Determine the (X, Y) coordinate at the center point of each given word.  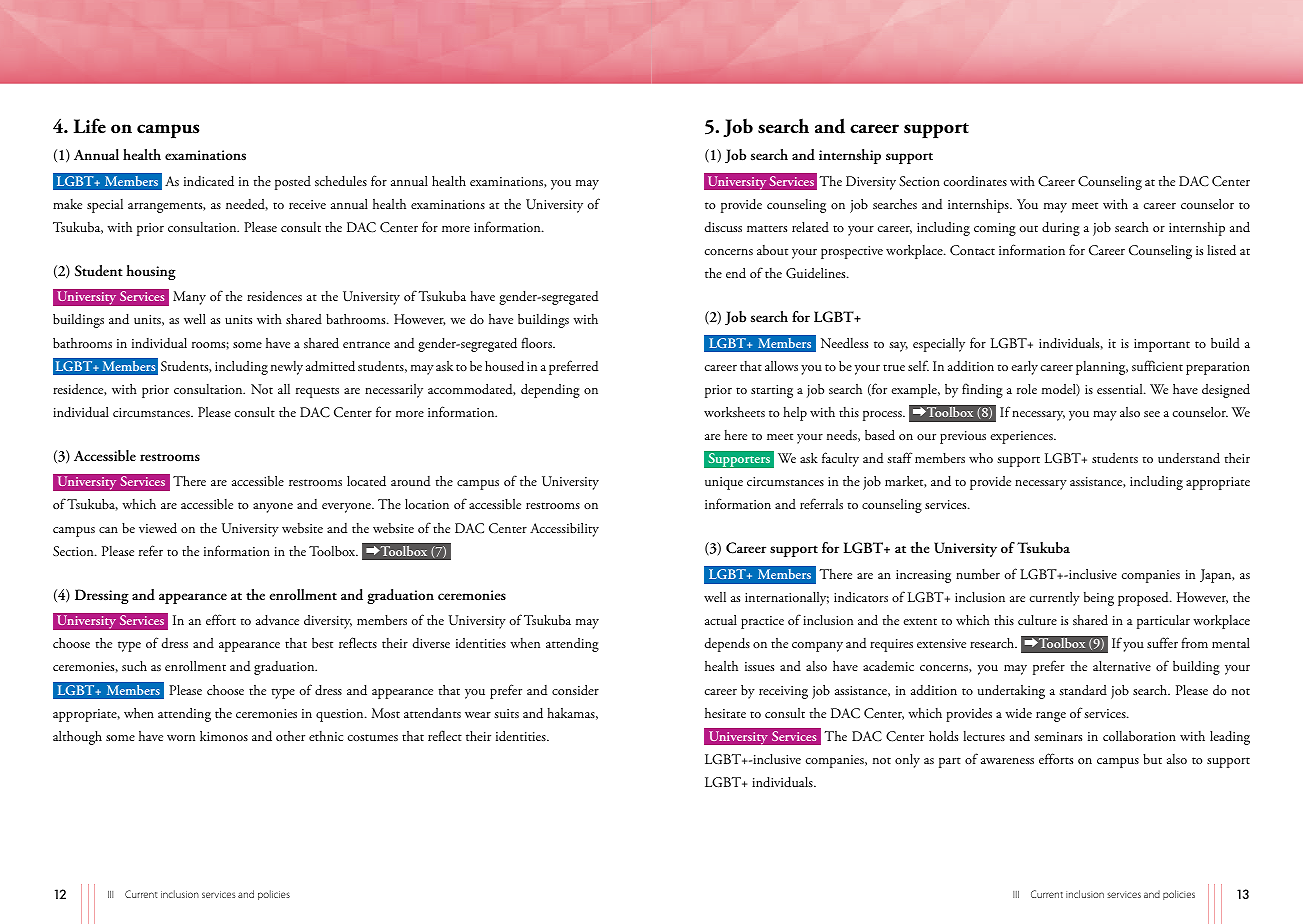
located (366, 481)
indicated (209, 181)
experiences (1022, 437)
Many (189, 298)
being (1099, 599)
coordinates (975, 181)
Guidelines (817, 273)
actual (721, 620)
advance (277, 620)
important (1162, 345)
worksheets (734, 412)
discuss (723, 227)
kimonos (224, 736)
